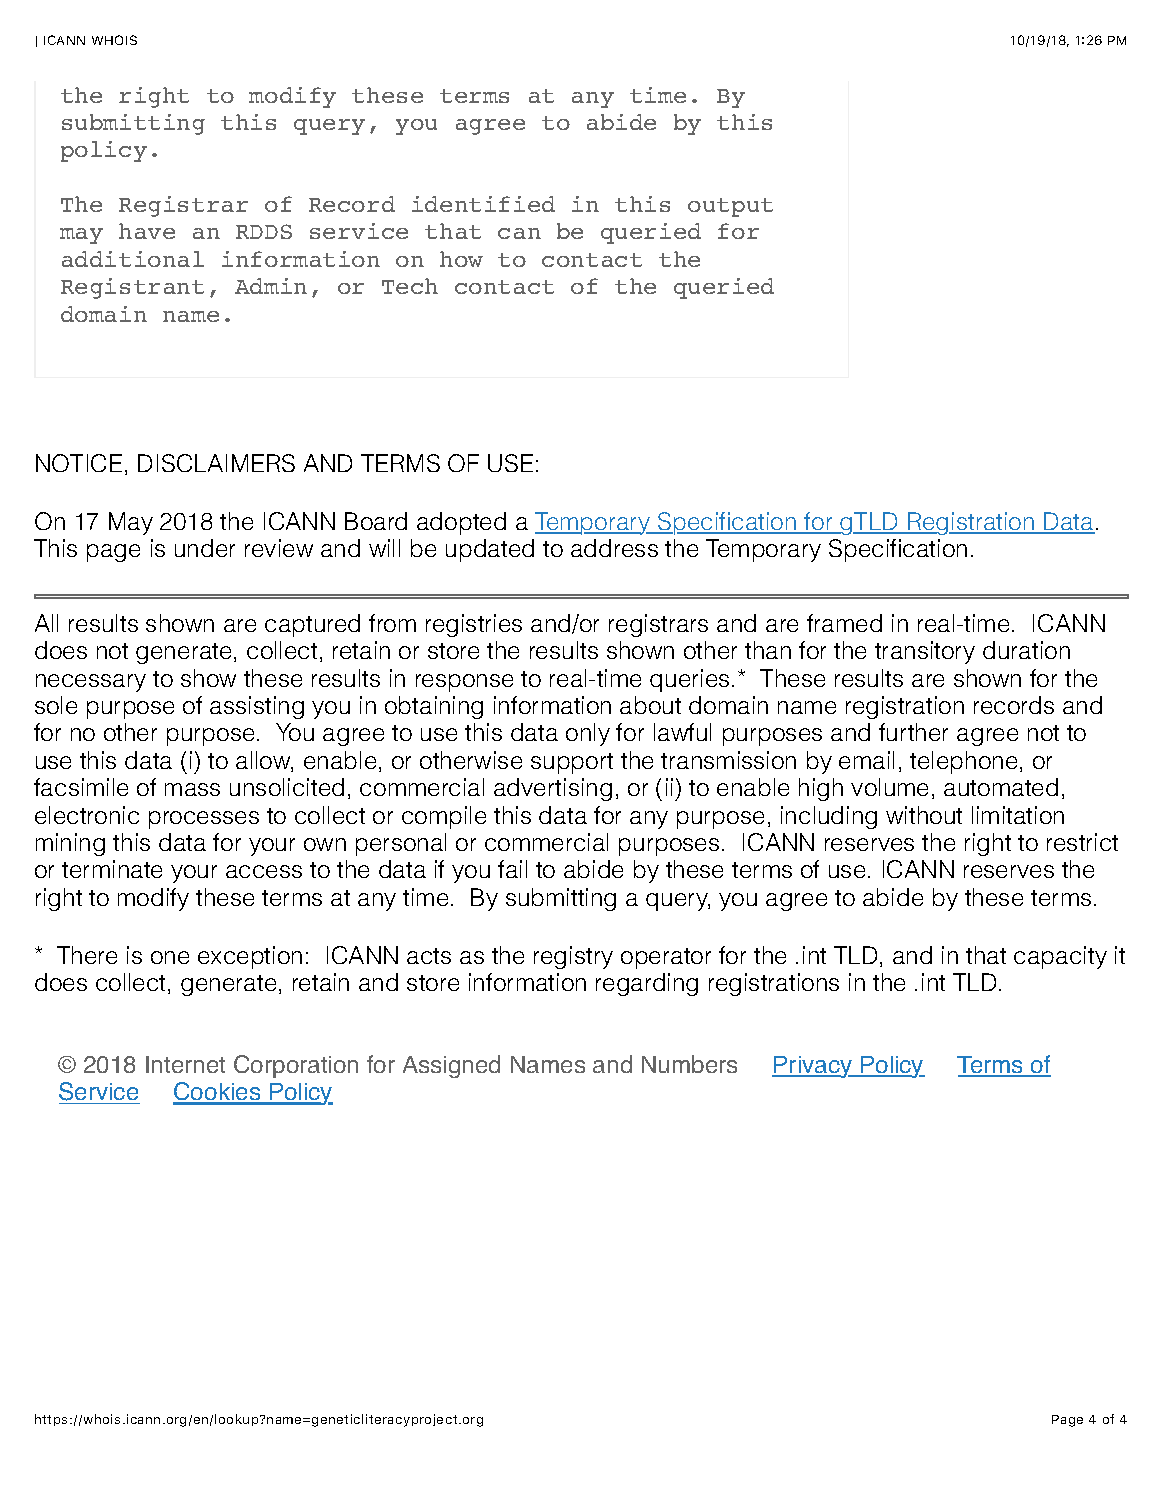 The width and height of the screenshot is (1163, 1506). Describe the element at coordinates (216, 463) in the screenshot. I see `DISCLAIMERS` at that location.
